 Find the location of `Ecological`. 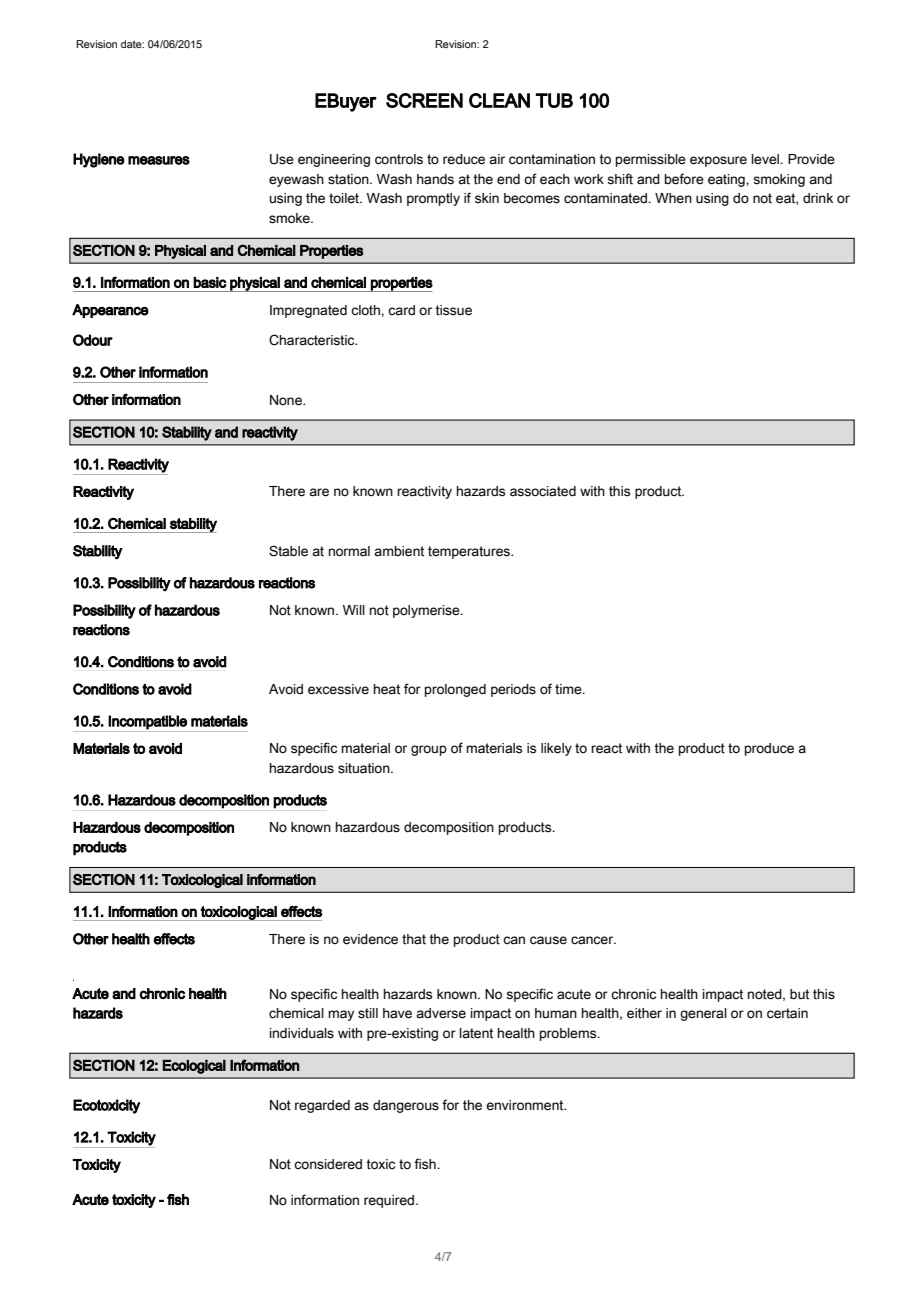

Ecological is located at coordinates (194, 1067).
